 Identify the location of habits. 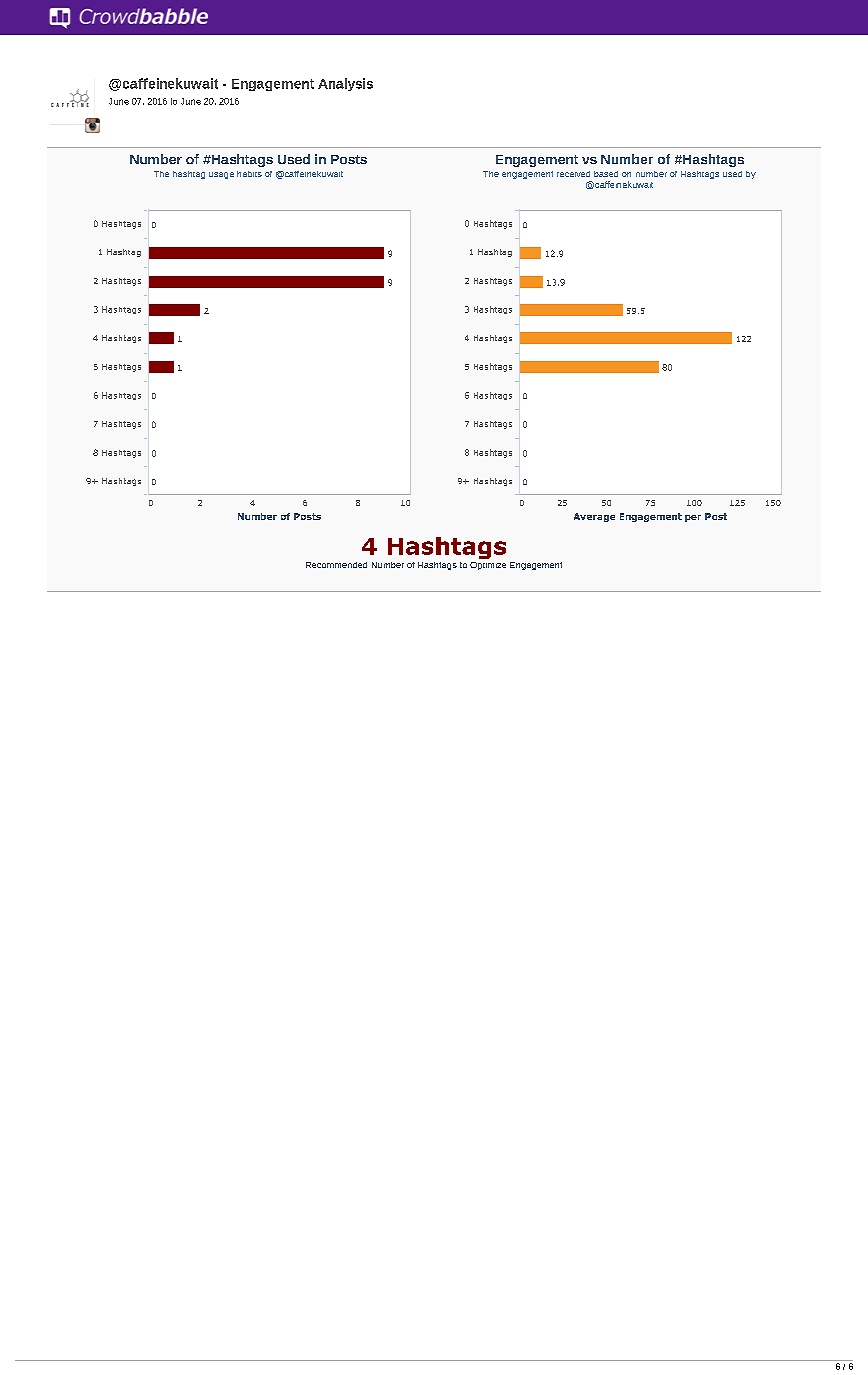
(249, 174).
